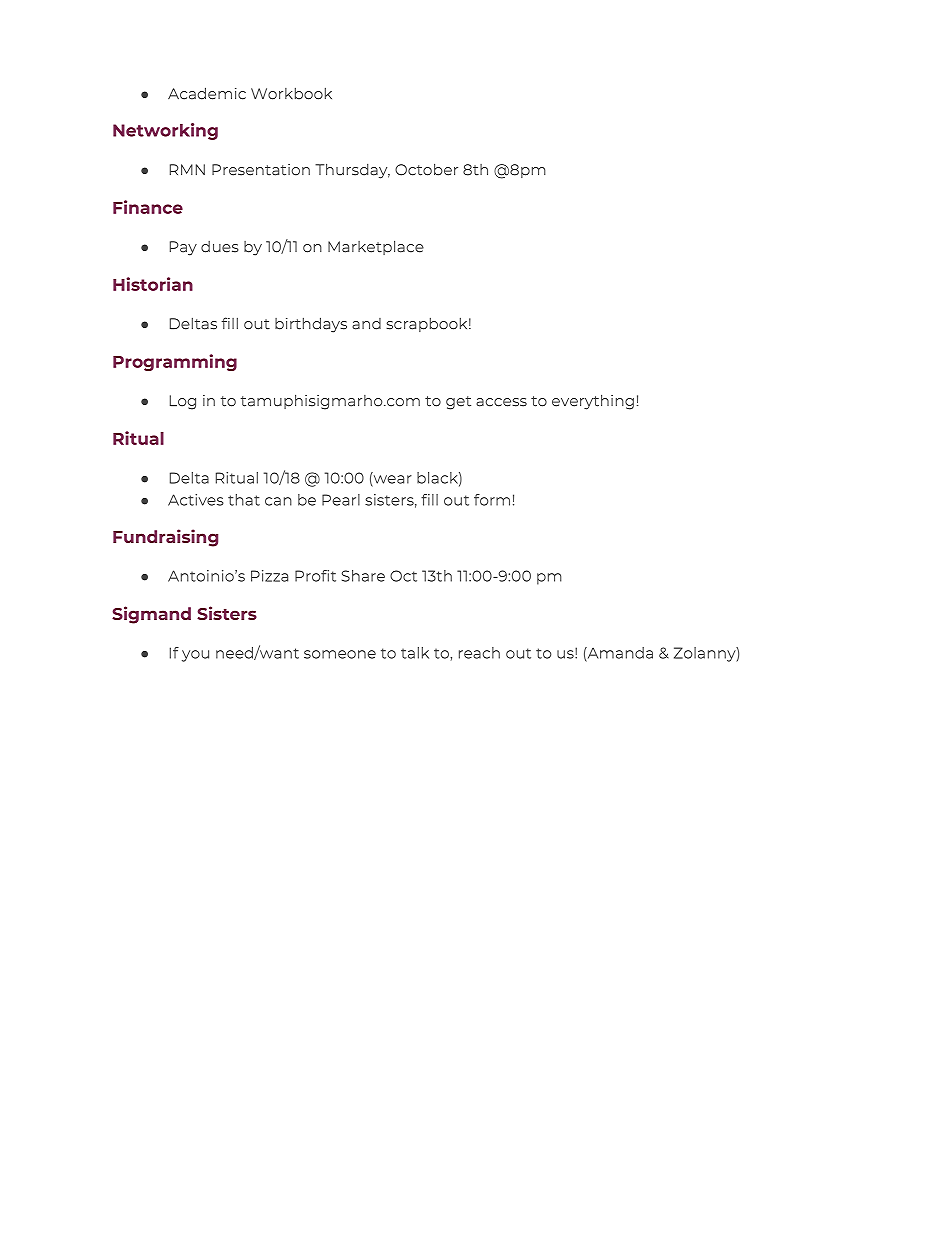 Image resolution: width=952 pixels, height=1233 pixels. Describe the element at coordinates (340, 654) in the document. I see `someone` at that location.
